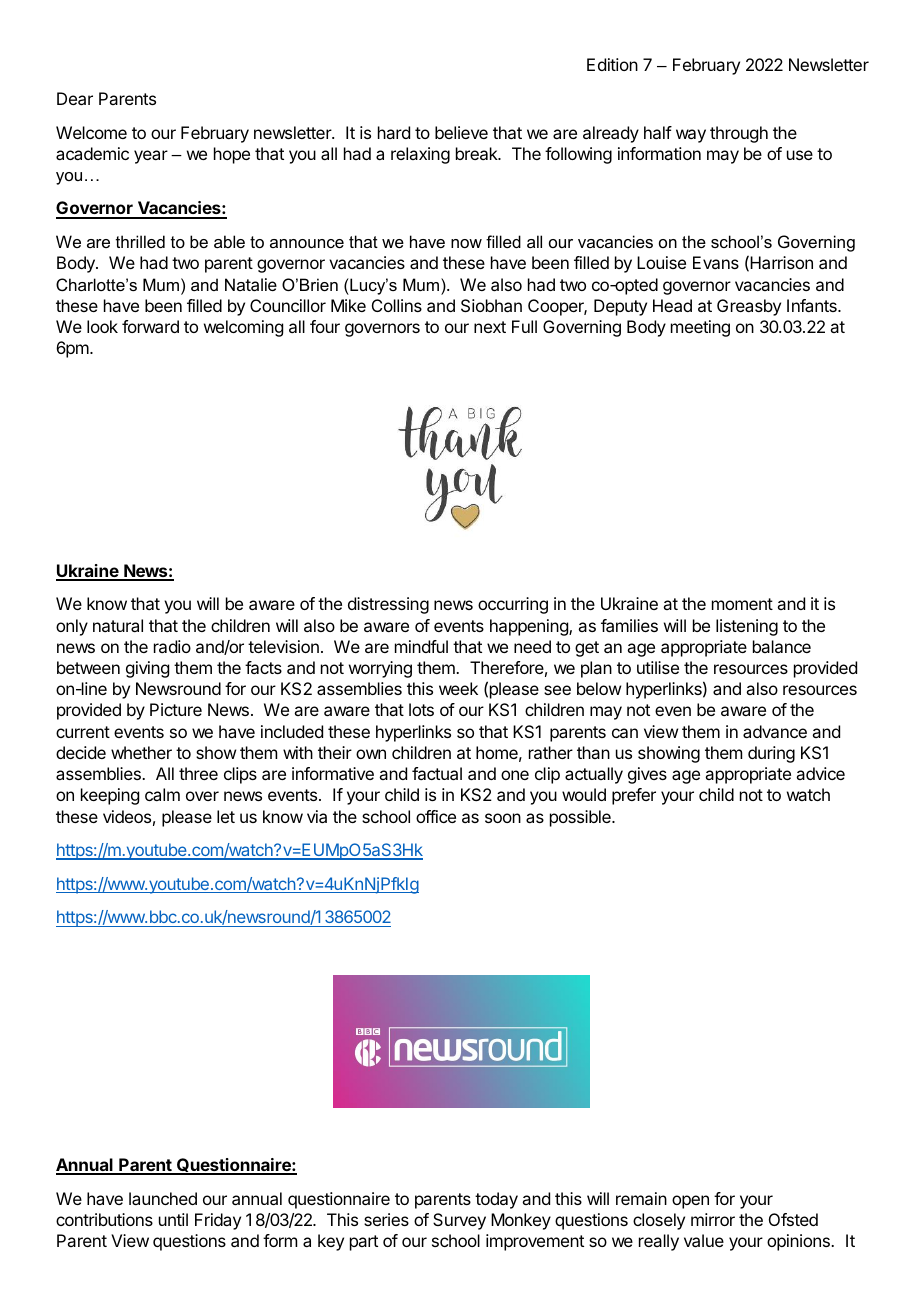  What do you see at coordinates (634, 796) in the screenshot?
I see `prefer` at bounding box center [634, 796].
